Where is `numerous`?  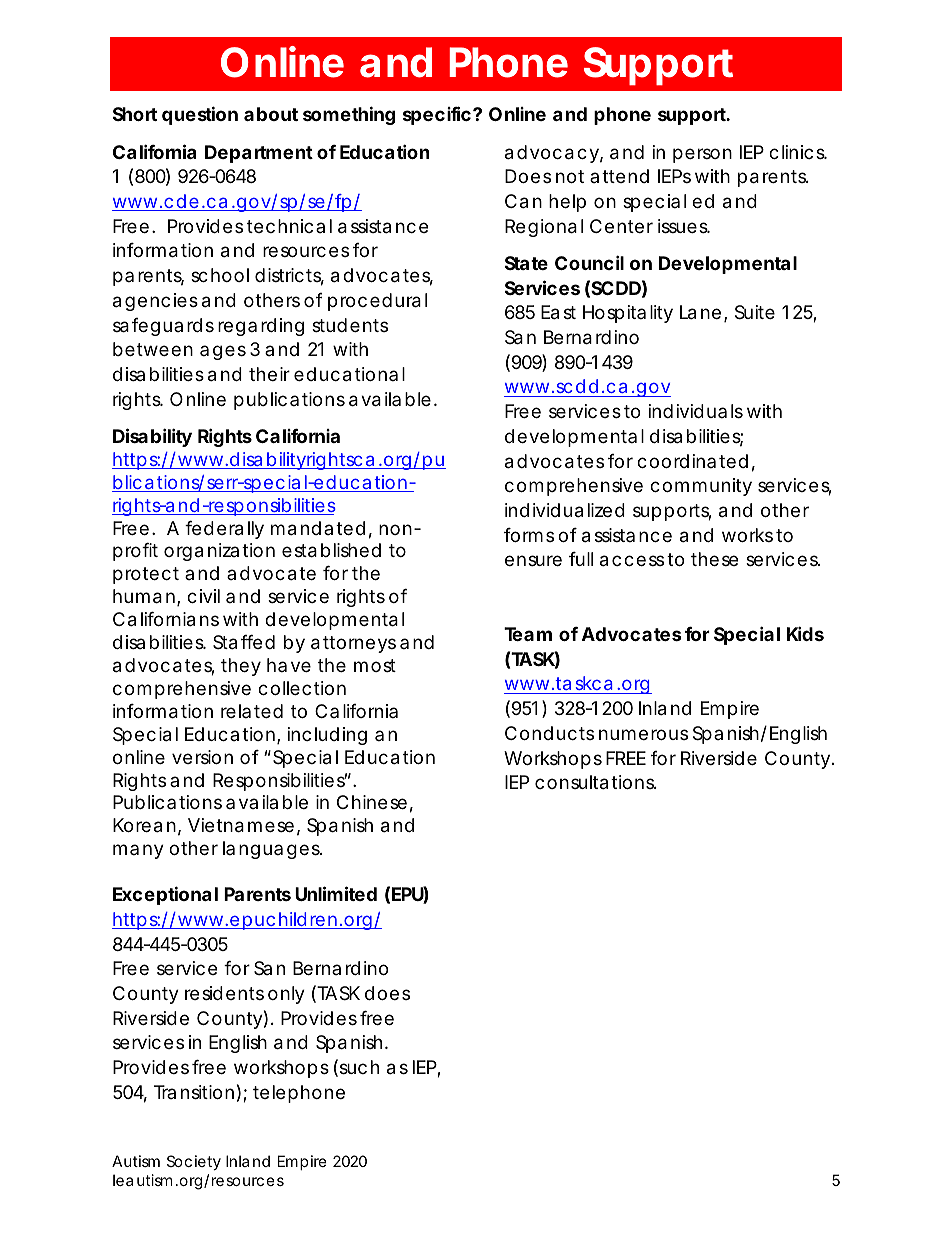 numerous is located at coordinates (643, 734).
